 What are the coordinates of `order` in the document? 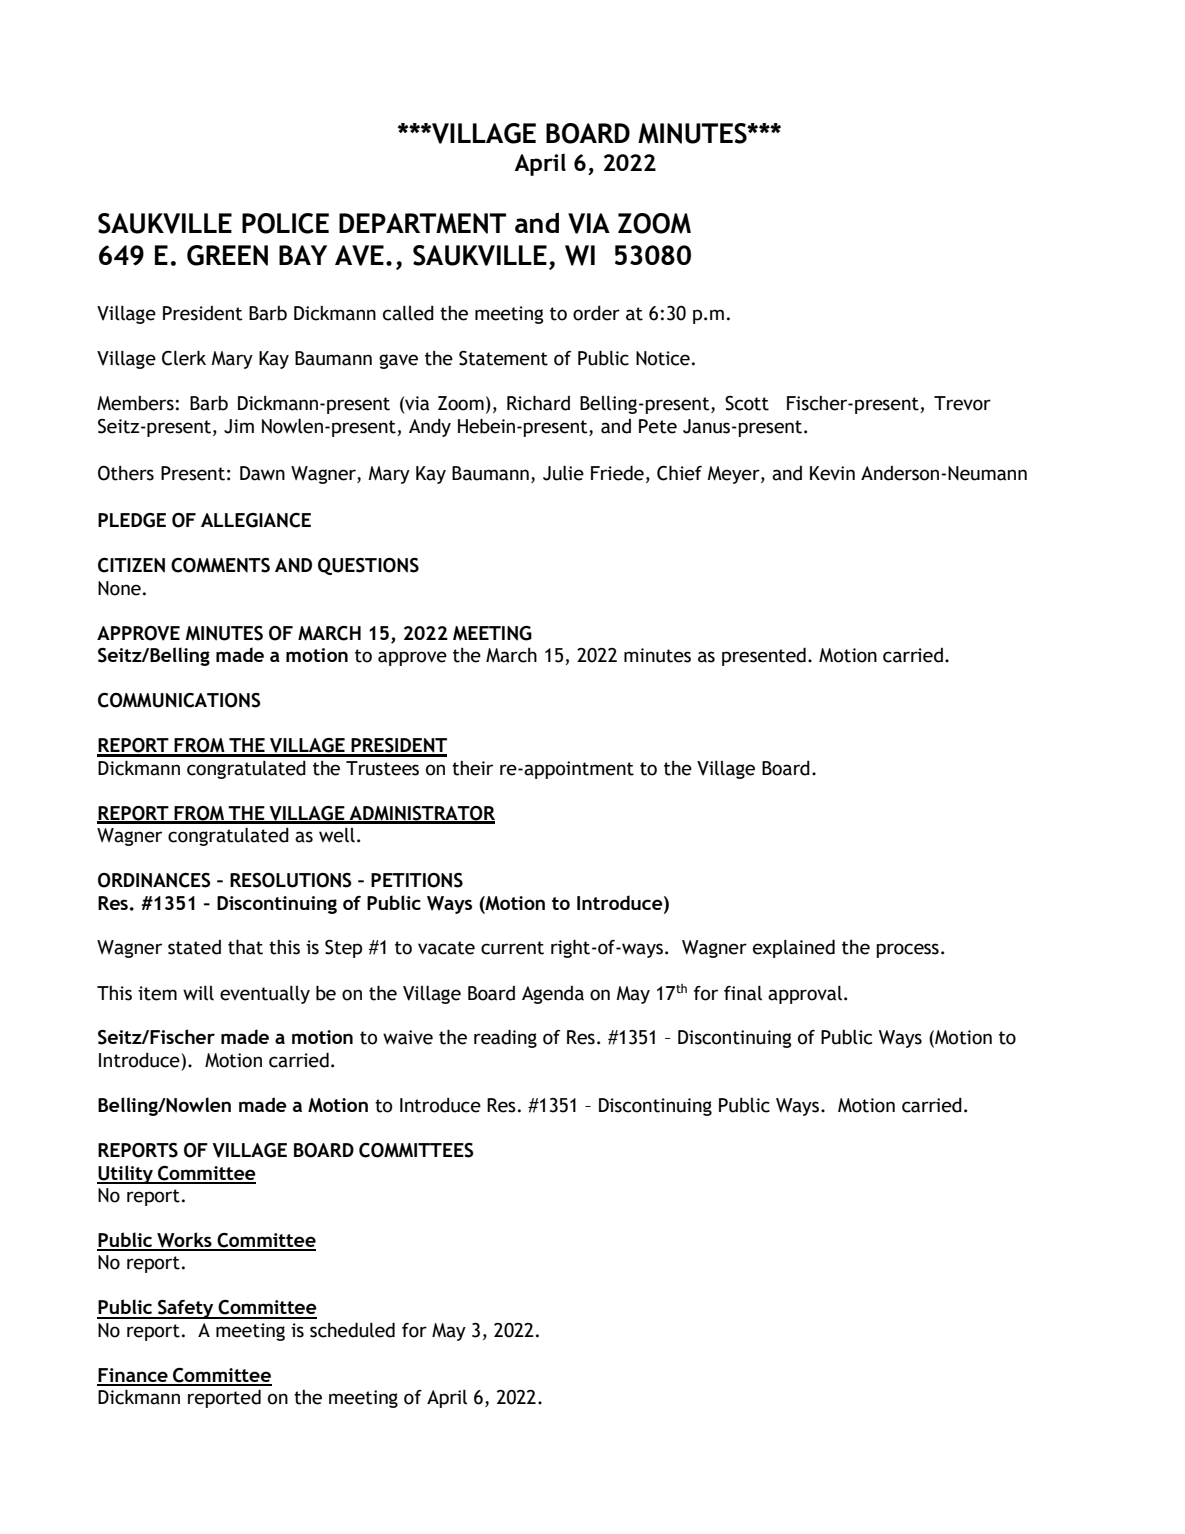 It's located at (596, 313).
